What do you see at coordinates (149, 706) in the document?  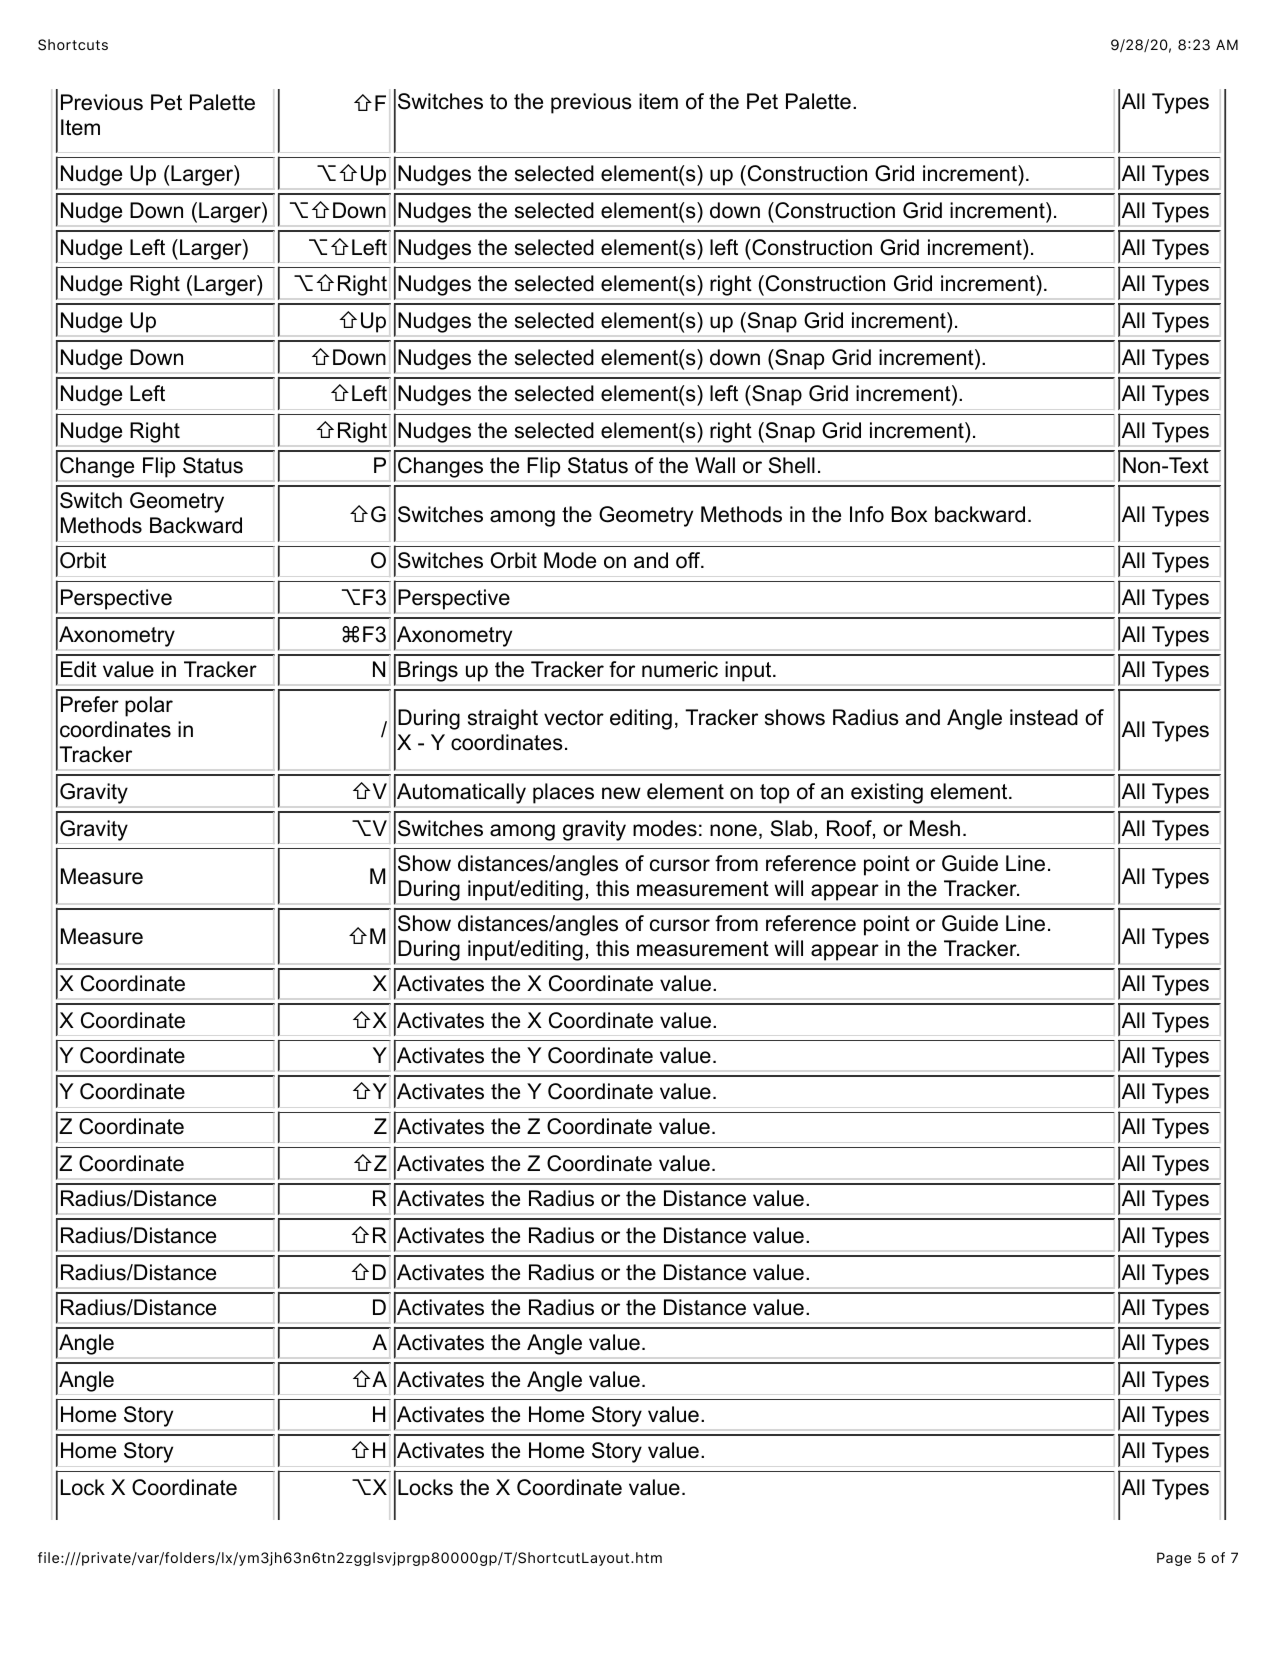 I see `polar` at bounding box center [149, 706].
